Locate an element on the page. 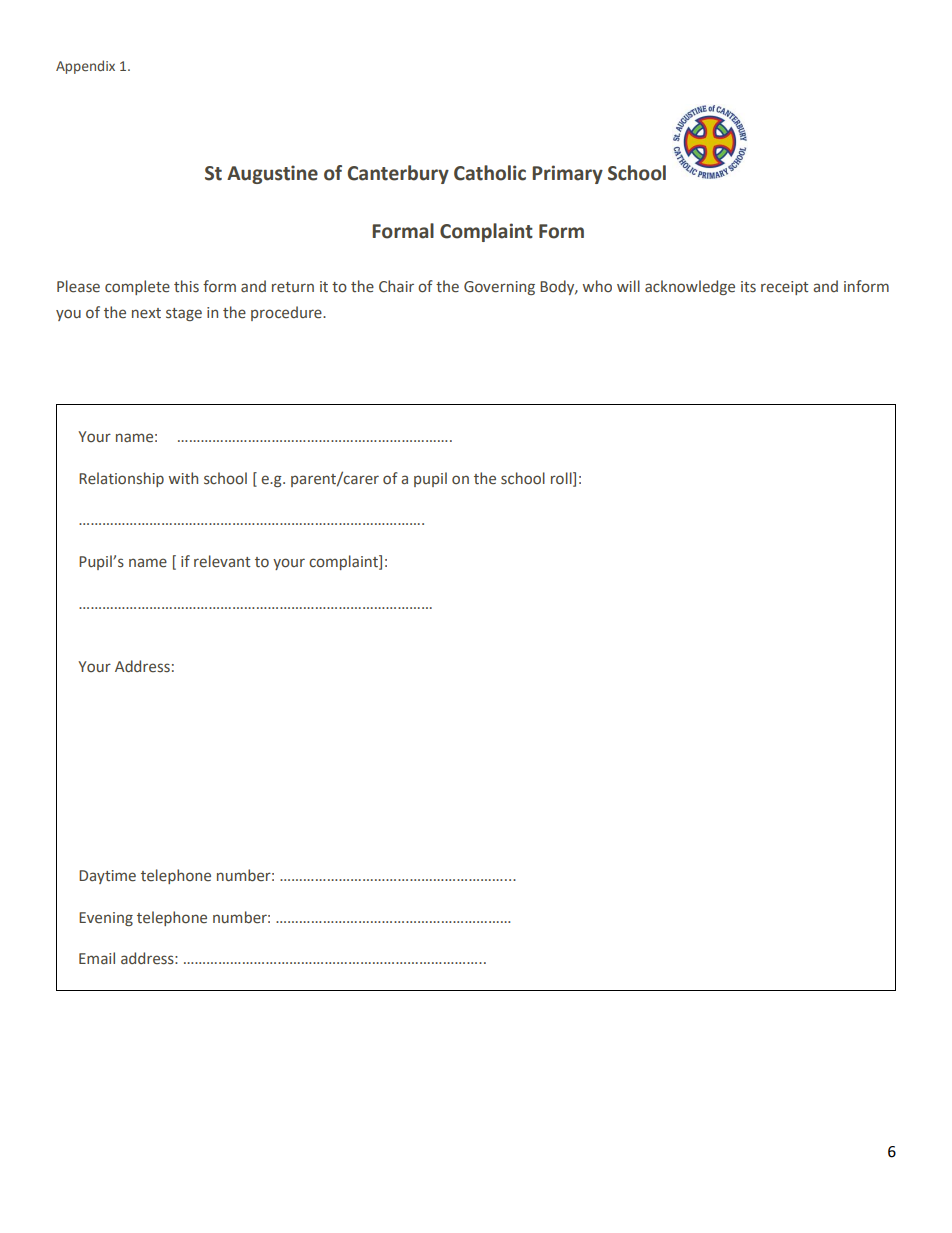  Canterbury is located at coordinates (398, 174).
